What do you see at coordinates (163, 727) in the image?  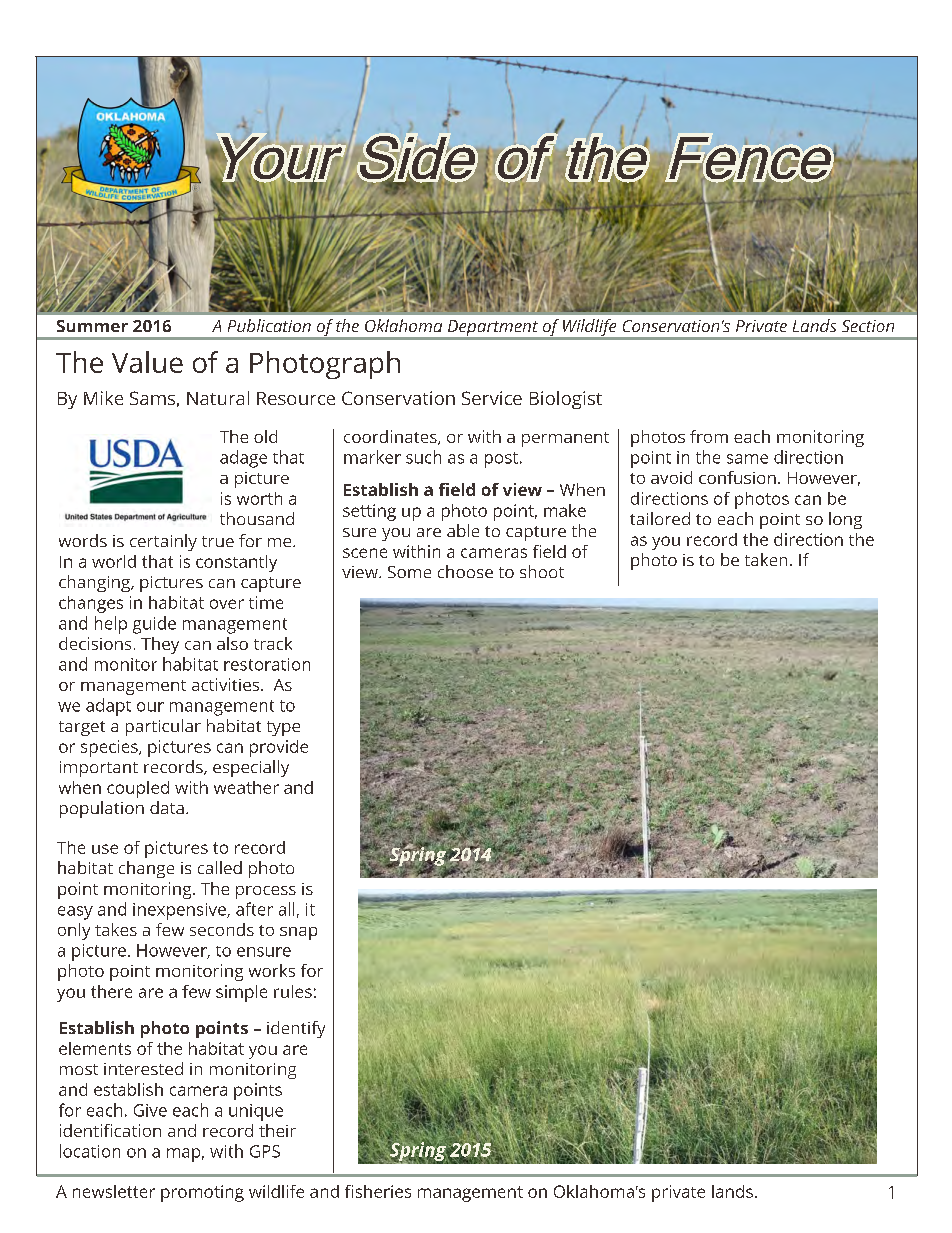 I see `particular` at bounding box center [163, 727].
